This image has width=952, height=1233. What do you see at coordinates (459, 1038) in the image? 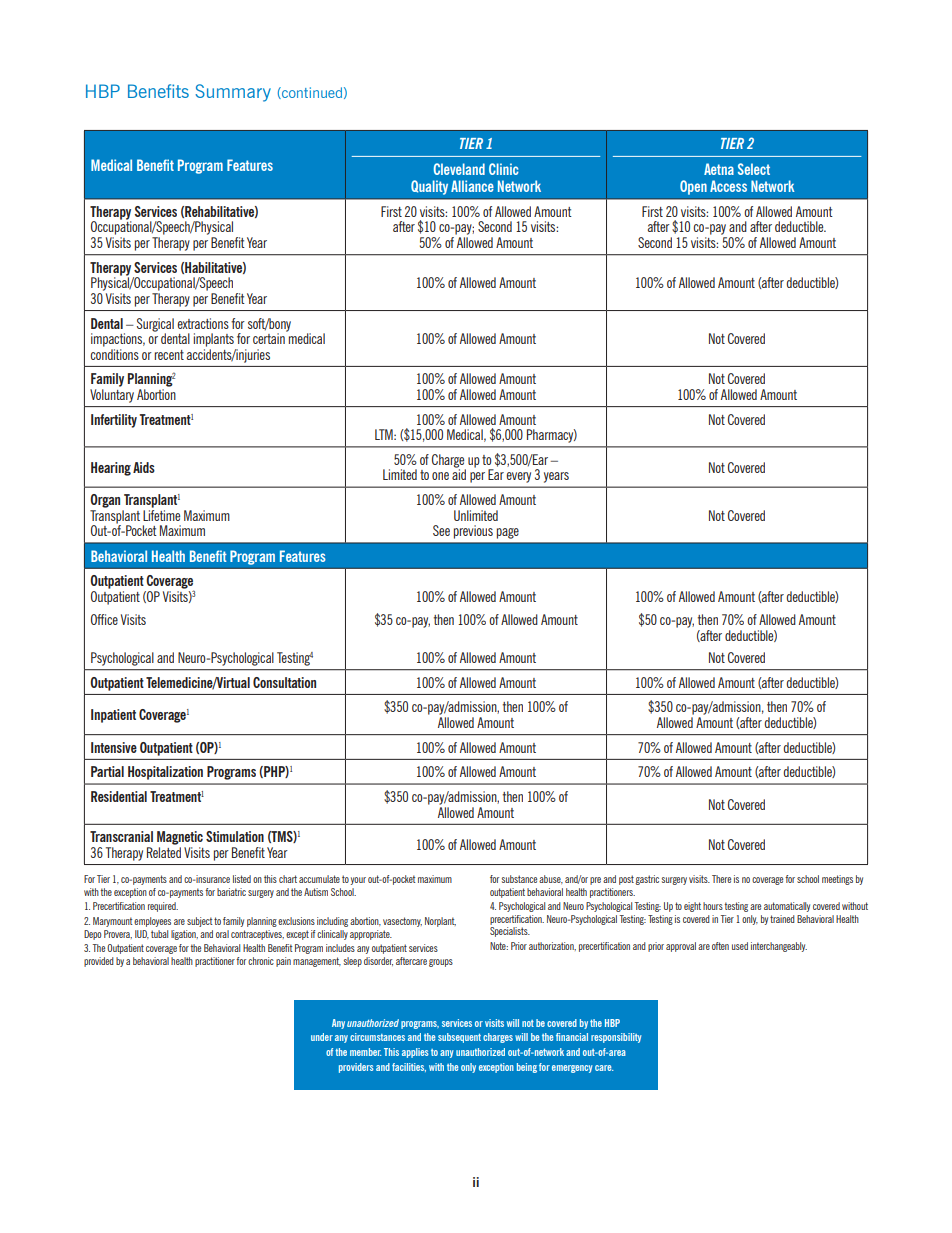
I see `subsequent` at bounding box center [459, 1038].
